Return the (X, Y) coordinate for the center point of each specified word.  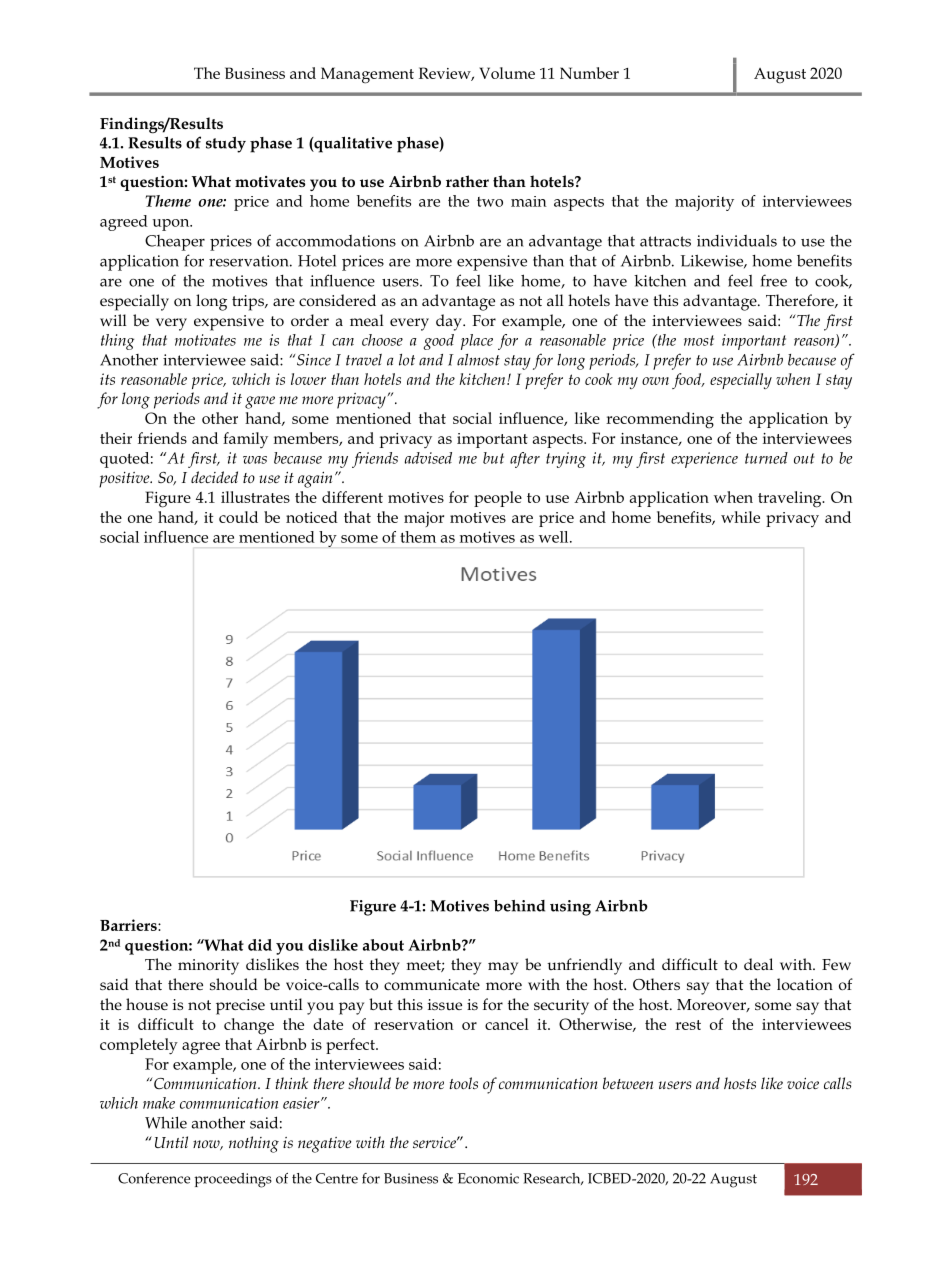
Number (589, 73)
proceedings (233, 1180)
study (226, 144)
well (555, 537)
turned (766, 458)
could (238, 517)
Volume (507, 73)
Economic (488, 1178)
